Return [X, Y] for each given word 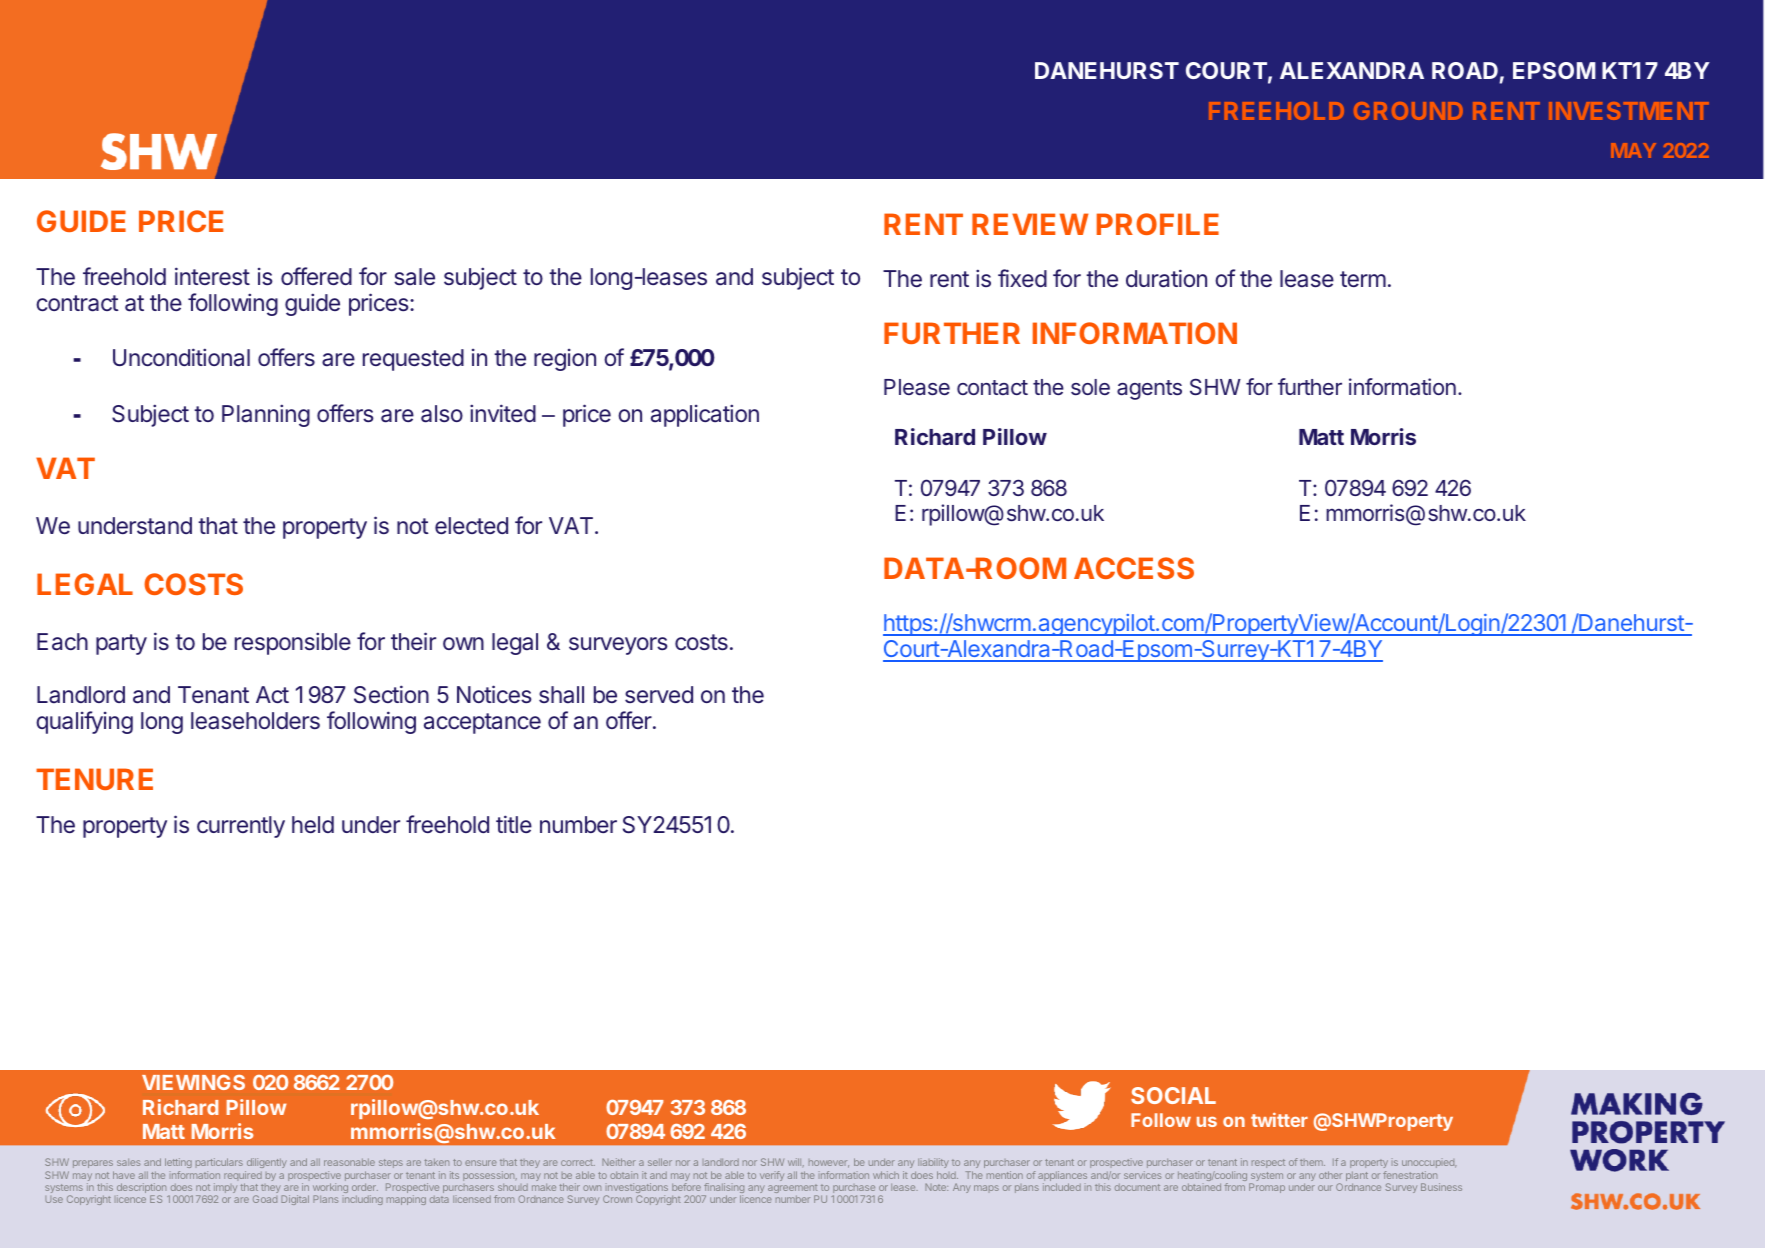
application [705, 415]
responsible [293, 643]
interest [212, 276]
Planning [266, 415]
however [829, 1164]
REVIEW [1030, 224]
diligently [266, 1165]
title [514, 824]
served [659, 694]
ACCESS [1134, 568]
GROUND [1408, 111]
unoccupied [1429, 1165]
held [313, 824]
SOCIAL [1173, 1095]
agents [1149, 390]
